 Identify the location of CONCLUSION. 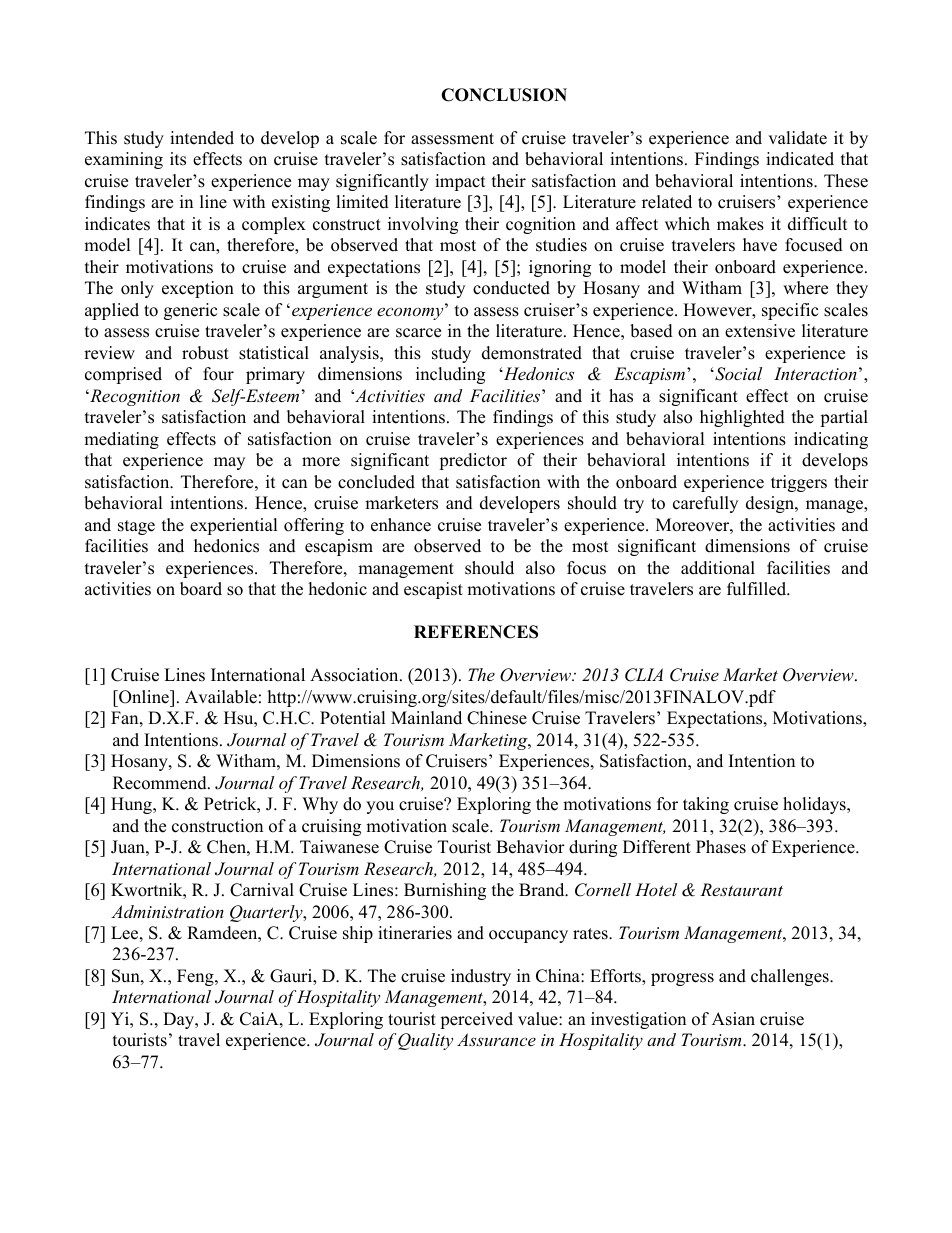
(504, 95).
